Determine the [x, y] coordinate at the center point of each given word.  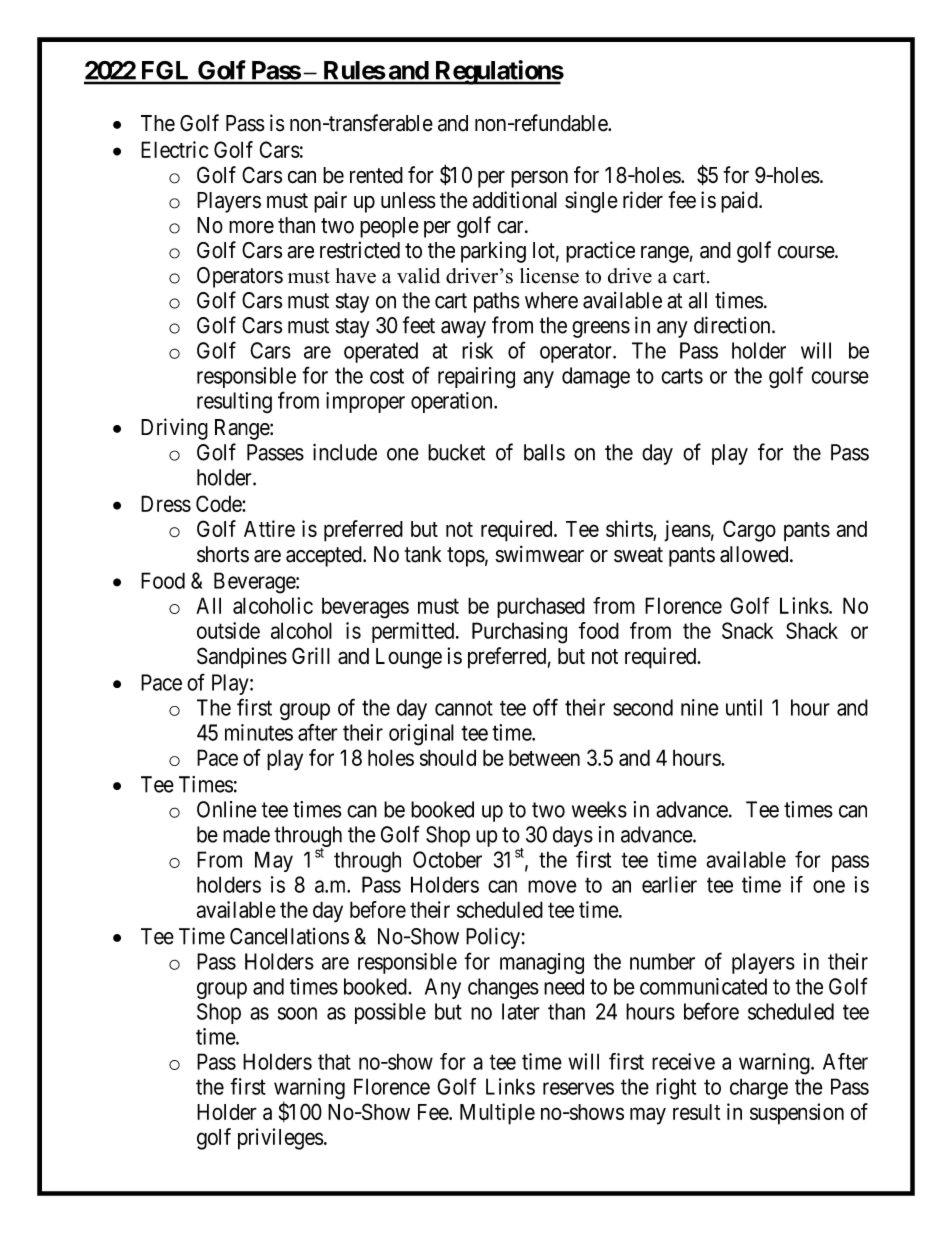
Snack [748, 630]
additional [514, 200]
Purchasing [519, 633]
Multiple [497, 1114]
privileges [281, 1139]
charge [759, 1089]
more [251, 227]
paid [740, 202]
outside [228, 630]
